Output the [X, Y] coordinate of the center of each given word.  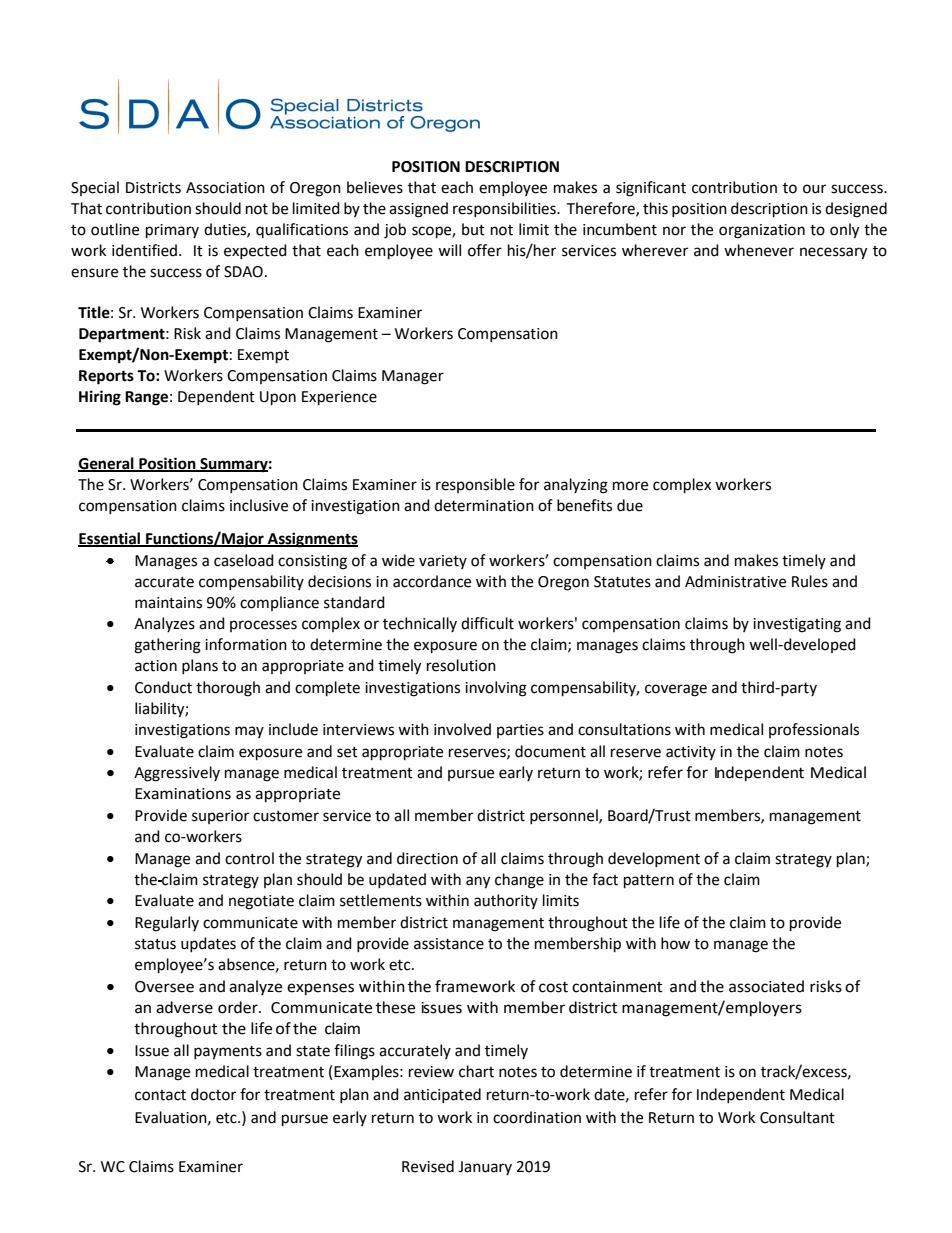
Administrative [735, 581]
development [654, 859]
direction [427, 858]
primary [172, 231]
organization [762, 231]
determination [484, 505]
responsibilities [505, 209]
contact [160, 1095]
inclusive [259, 505]
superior [220, 817]
